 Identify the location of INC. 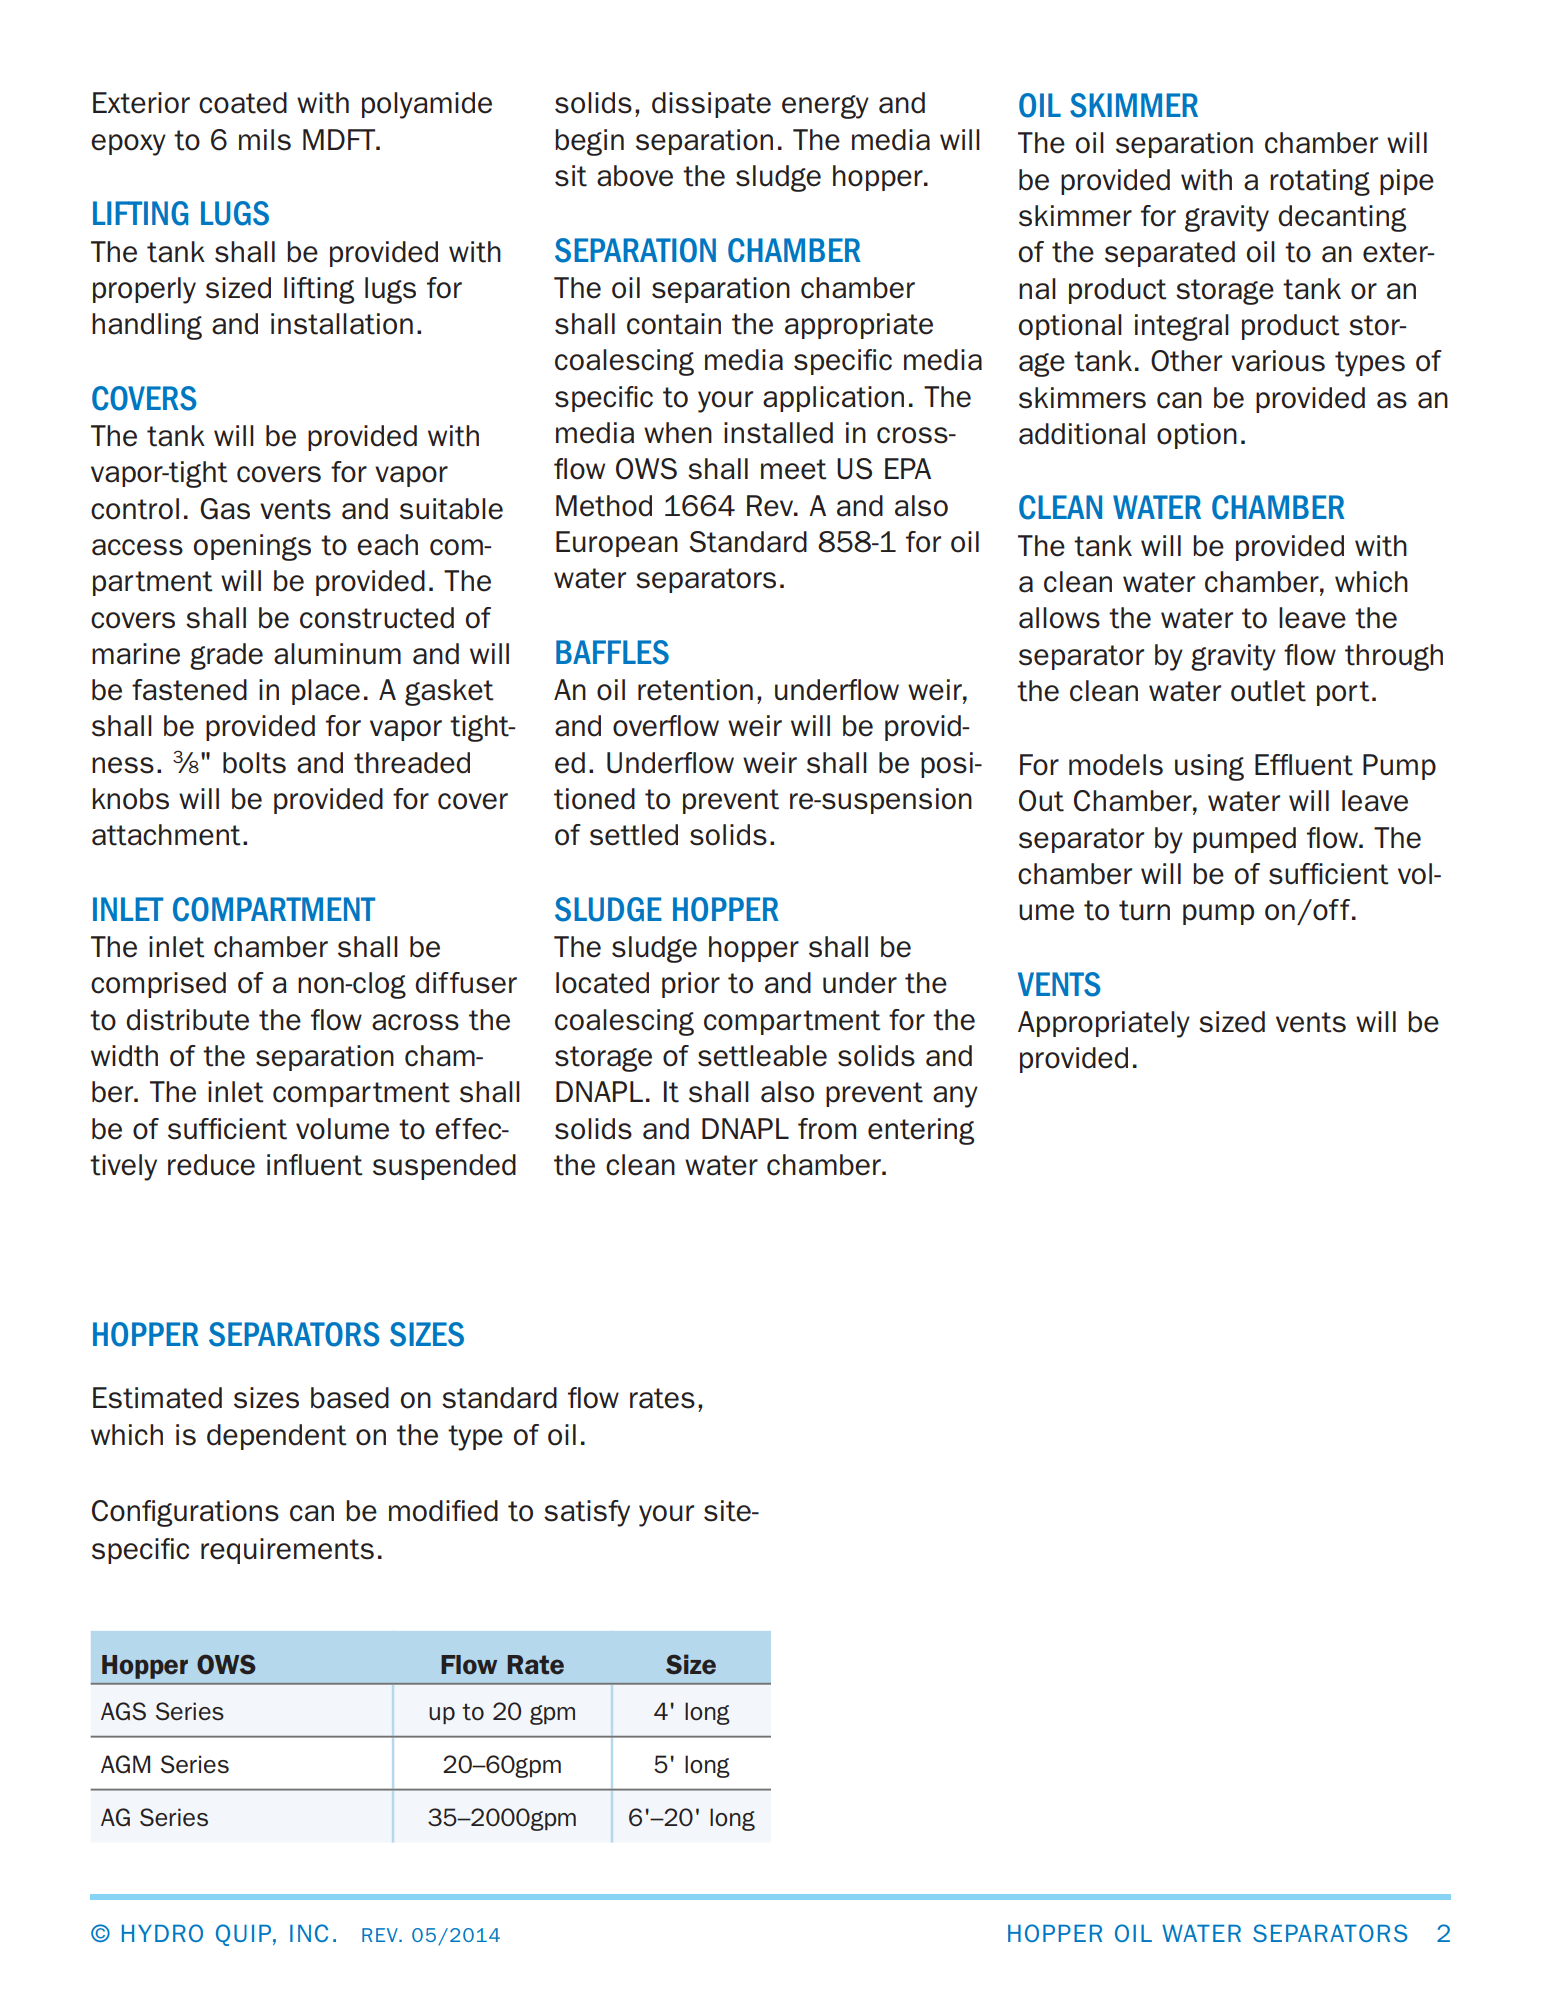
(309, 1933).
